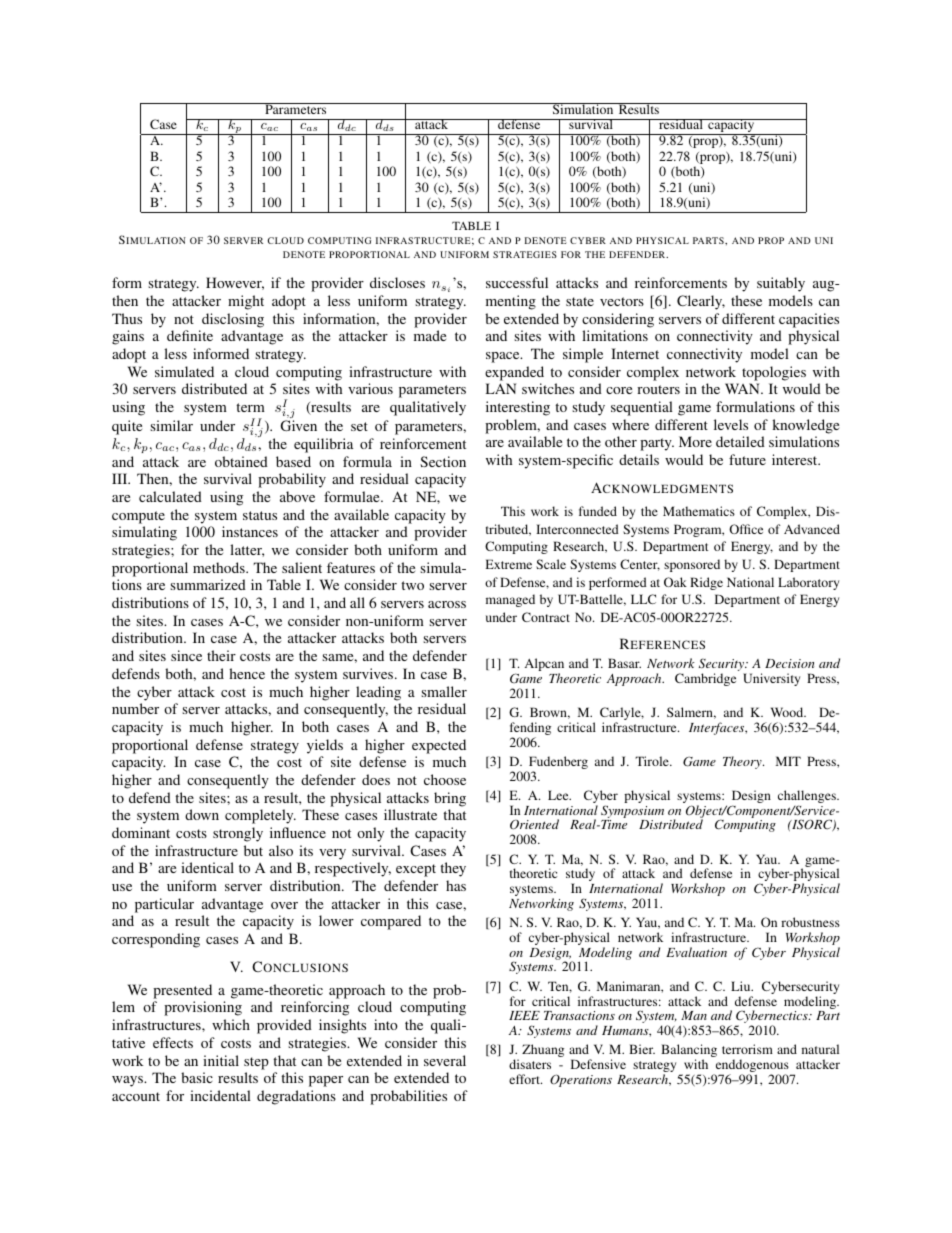 This page has width=952, height=1233. I want to click on University, so click(771, 679).
